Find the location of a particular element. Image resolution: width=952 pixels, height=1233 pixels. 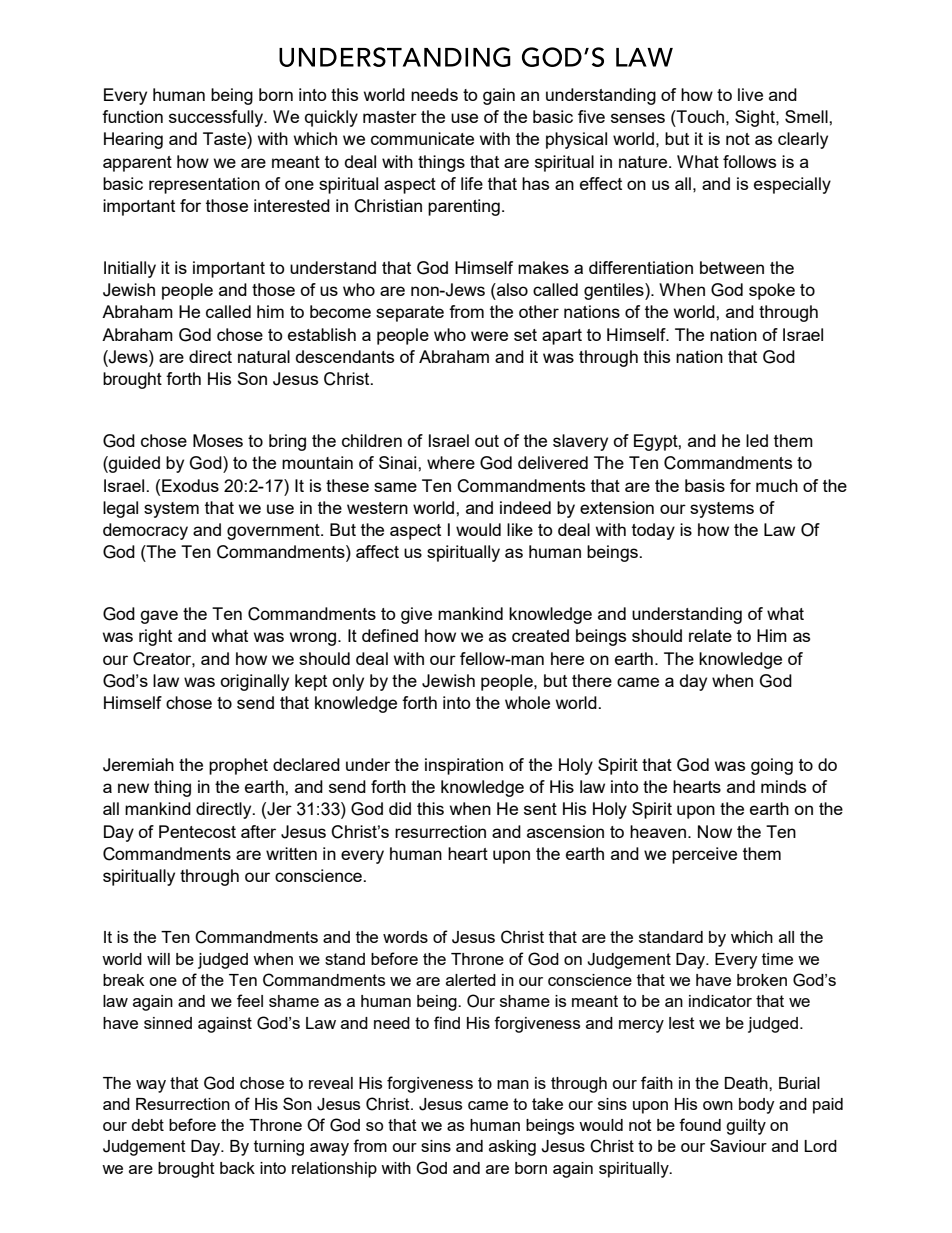

follows is located at coordinates (749, 161).
